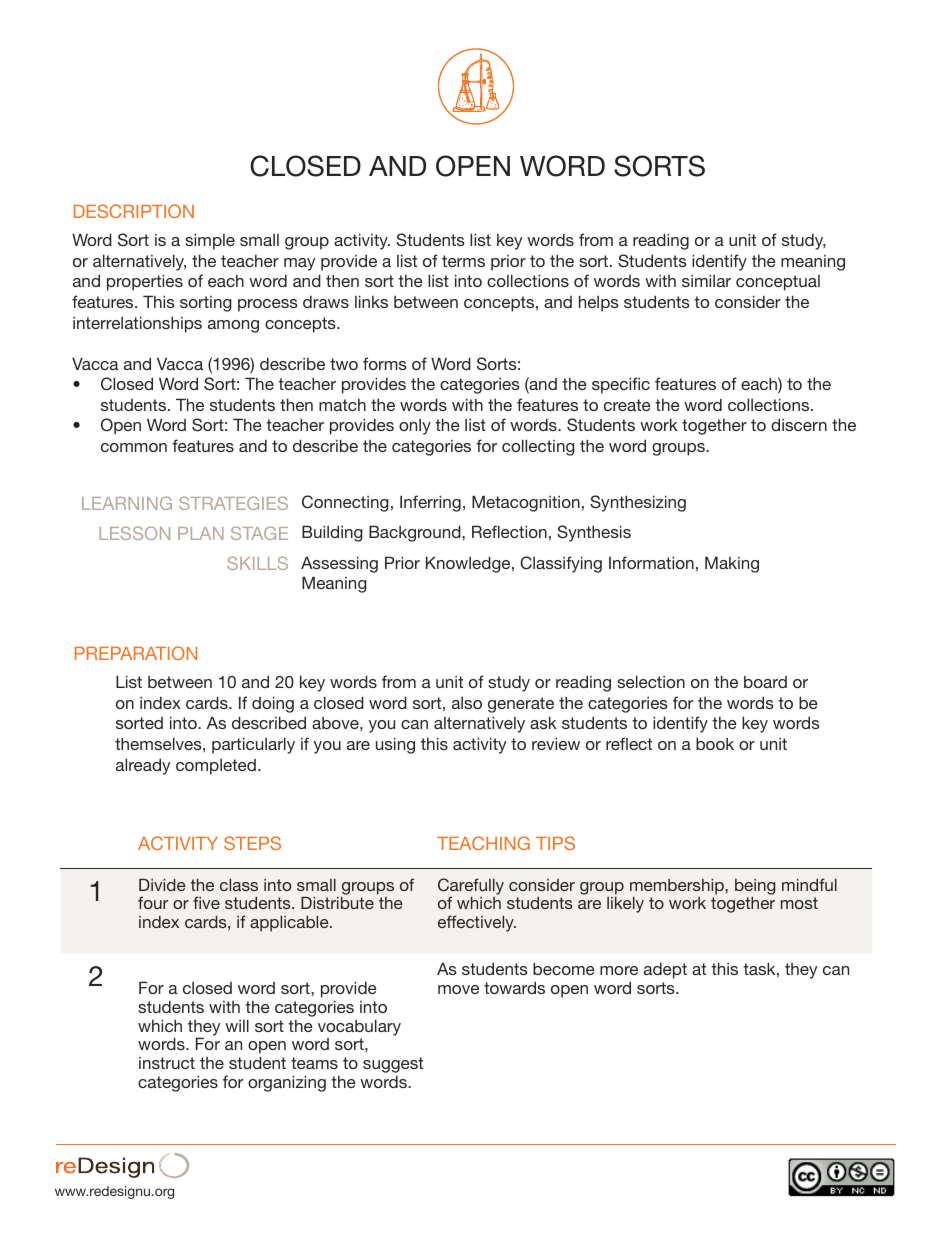  Describe the element at coordinates (216, 767) in the screenshot. I see `completed` at that location.
